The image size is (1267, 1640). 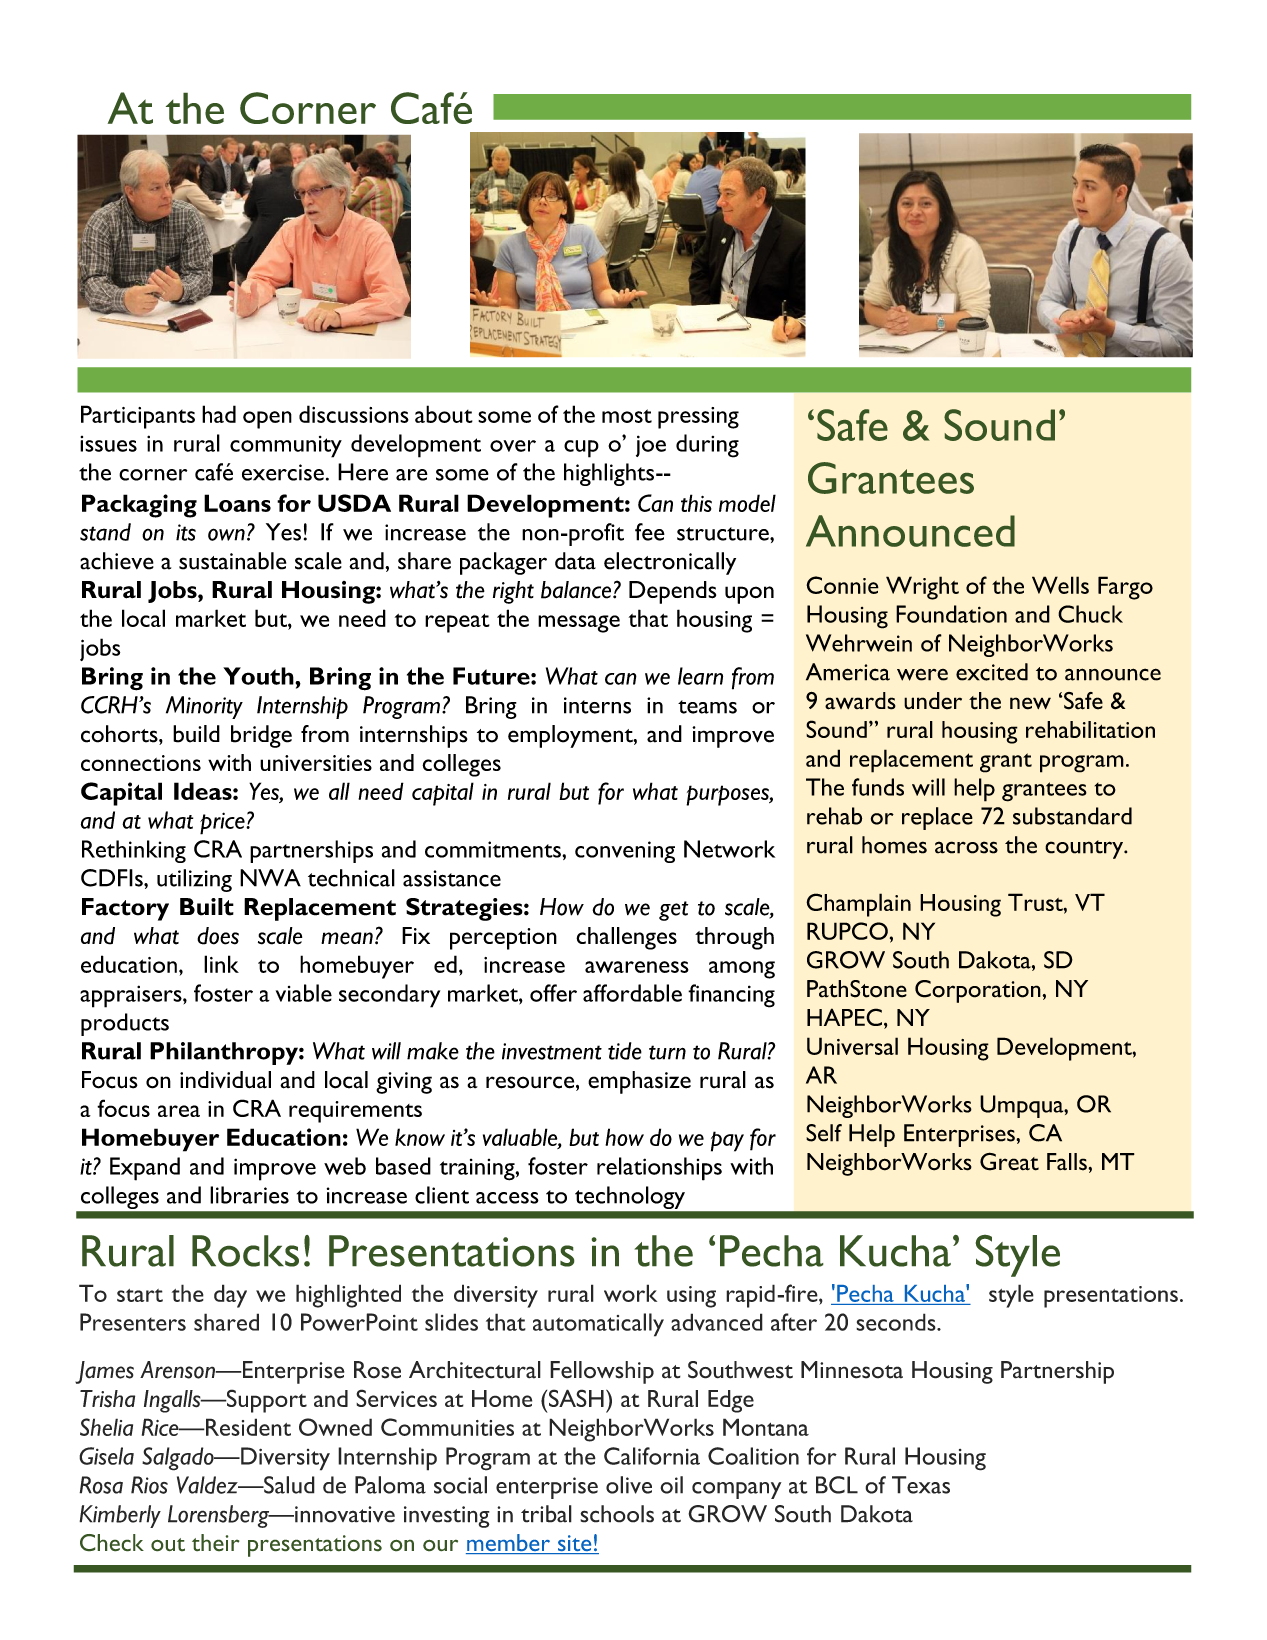 What do you see at coordinates (219, 414) in the page?
I see `had` at bounding box center [219, 414].
